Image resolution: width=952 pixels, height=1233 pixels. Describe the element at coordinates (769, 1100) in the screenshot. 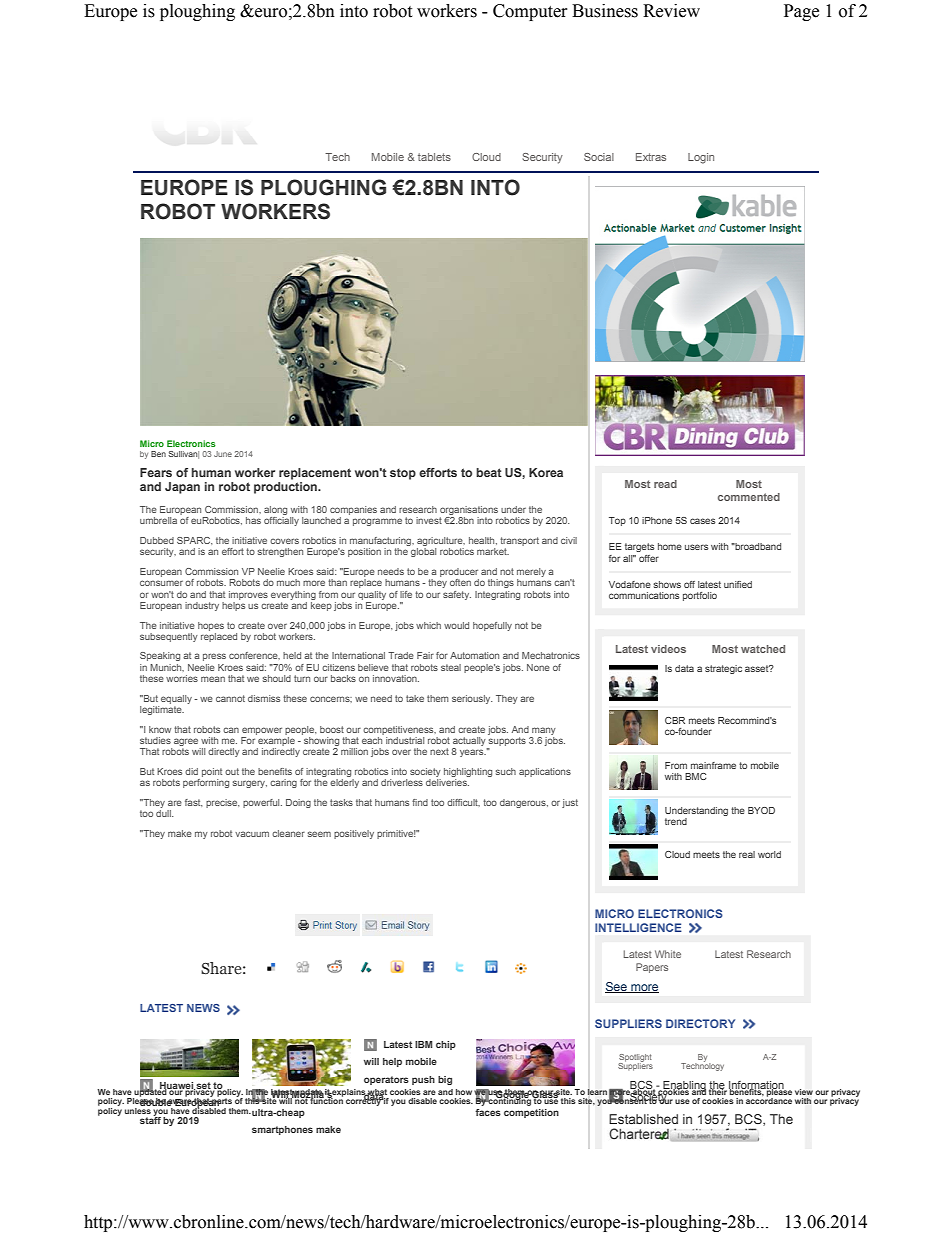

I see `accordance` at that location.
